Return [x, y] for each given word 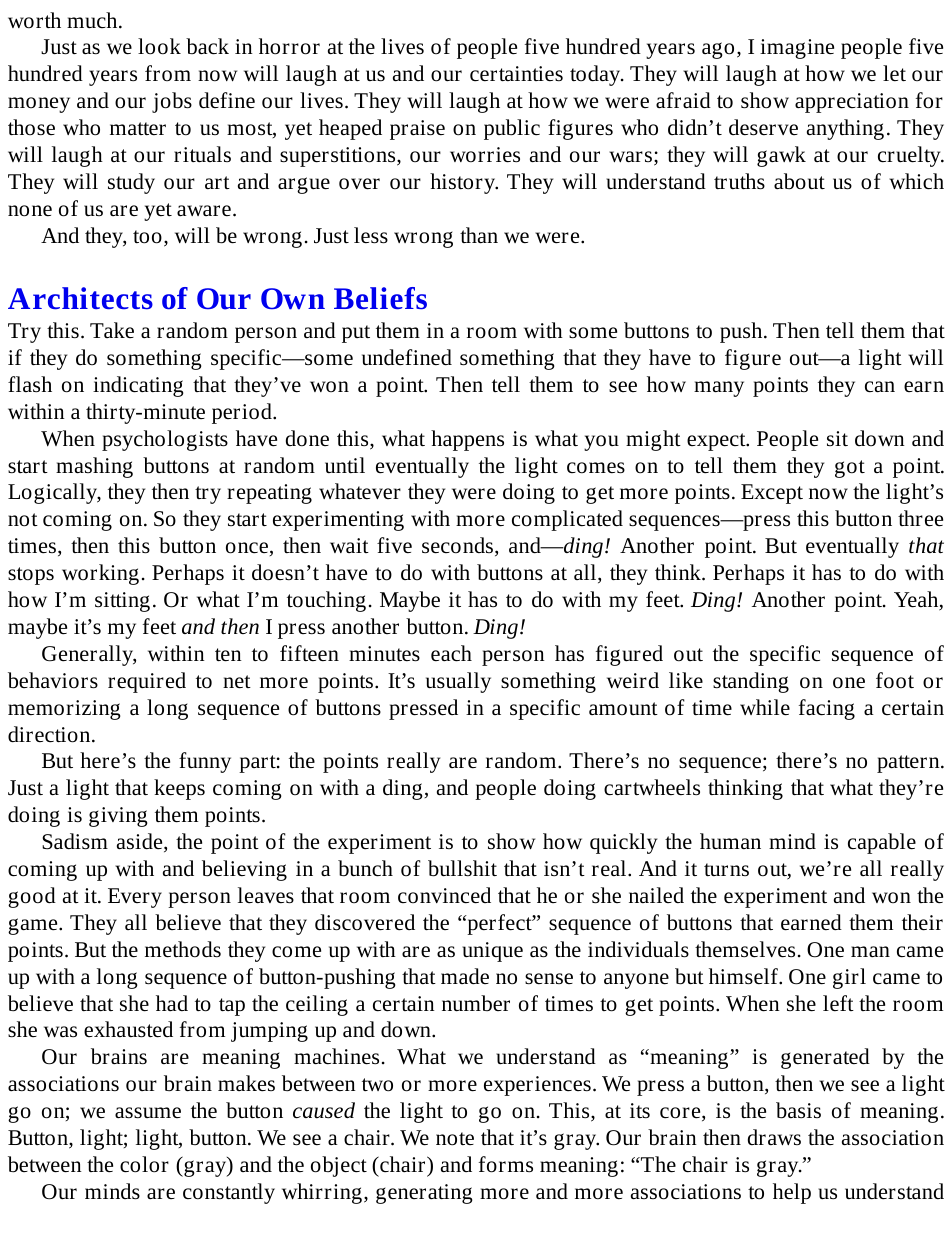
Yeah [917, 600]
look [159, 46]
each [451, 653]
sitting [122, 602]
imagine [797, 49]
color [144, 1164]
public [512, 129]
